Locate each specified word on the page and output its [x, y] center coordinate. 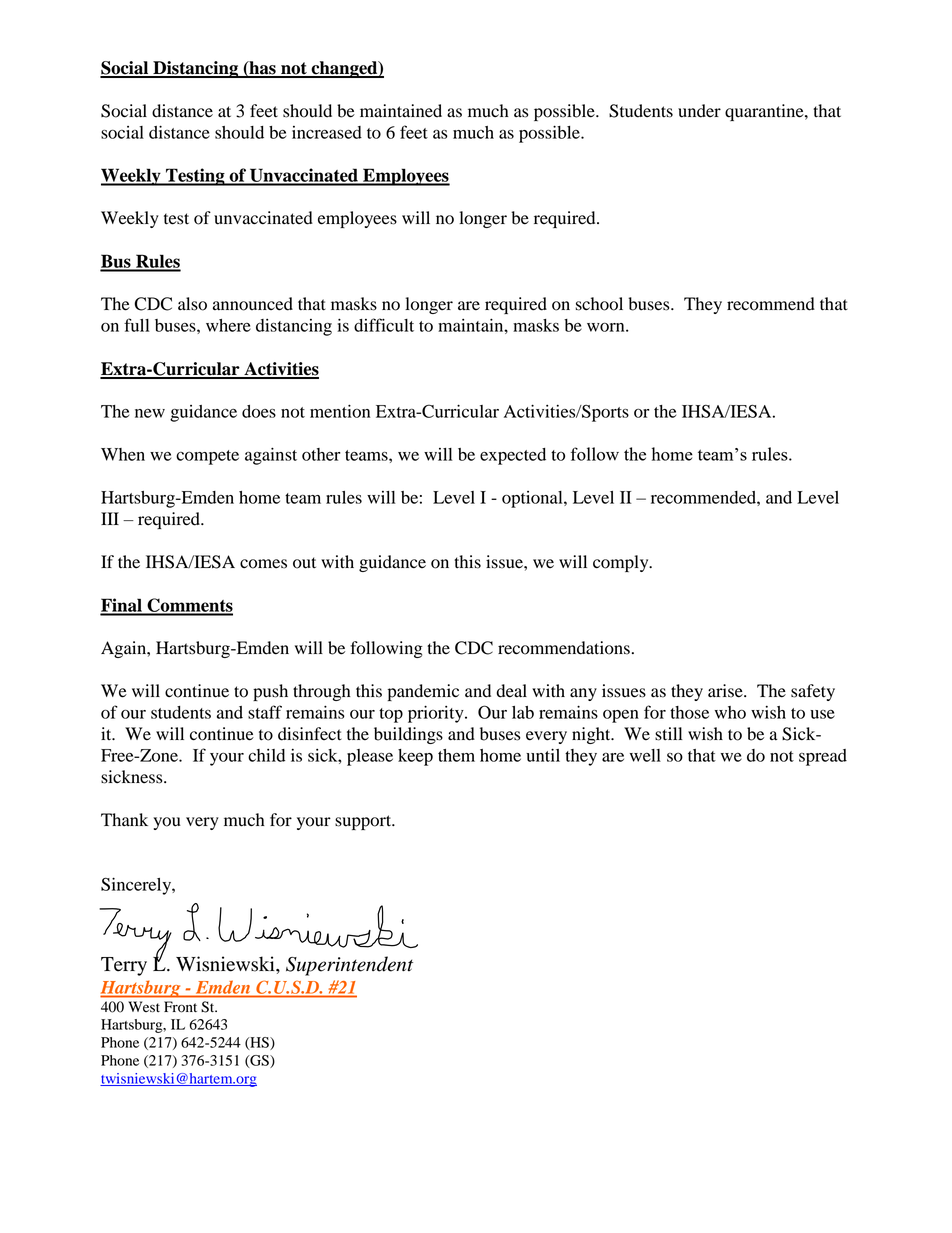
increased [327, 132]
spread [823, 757]
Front [180, 1007]
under [699, 111]
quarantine [765, 112]
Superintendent [349, 966]
